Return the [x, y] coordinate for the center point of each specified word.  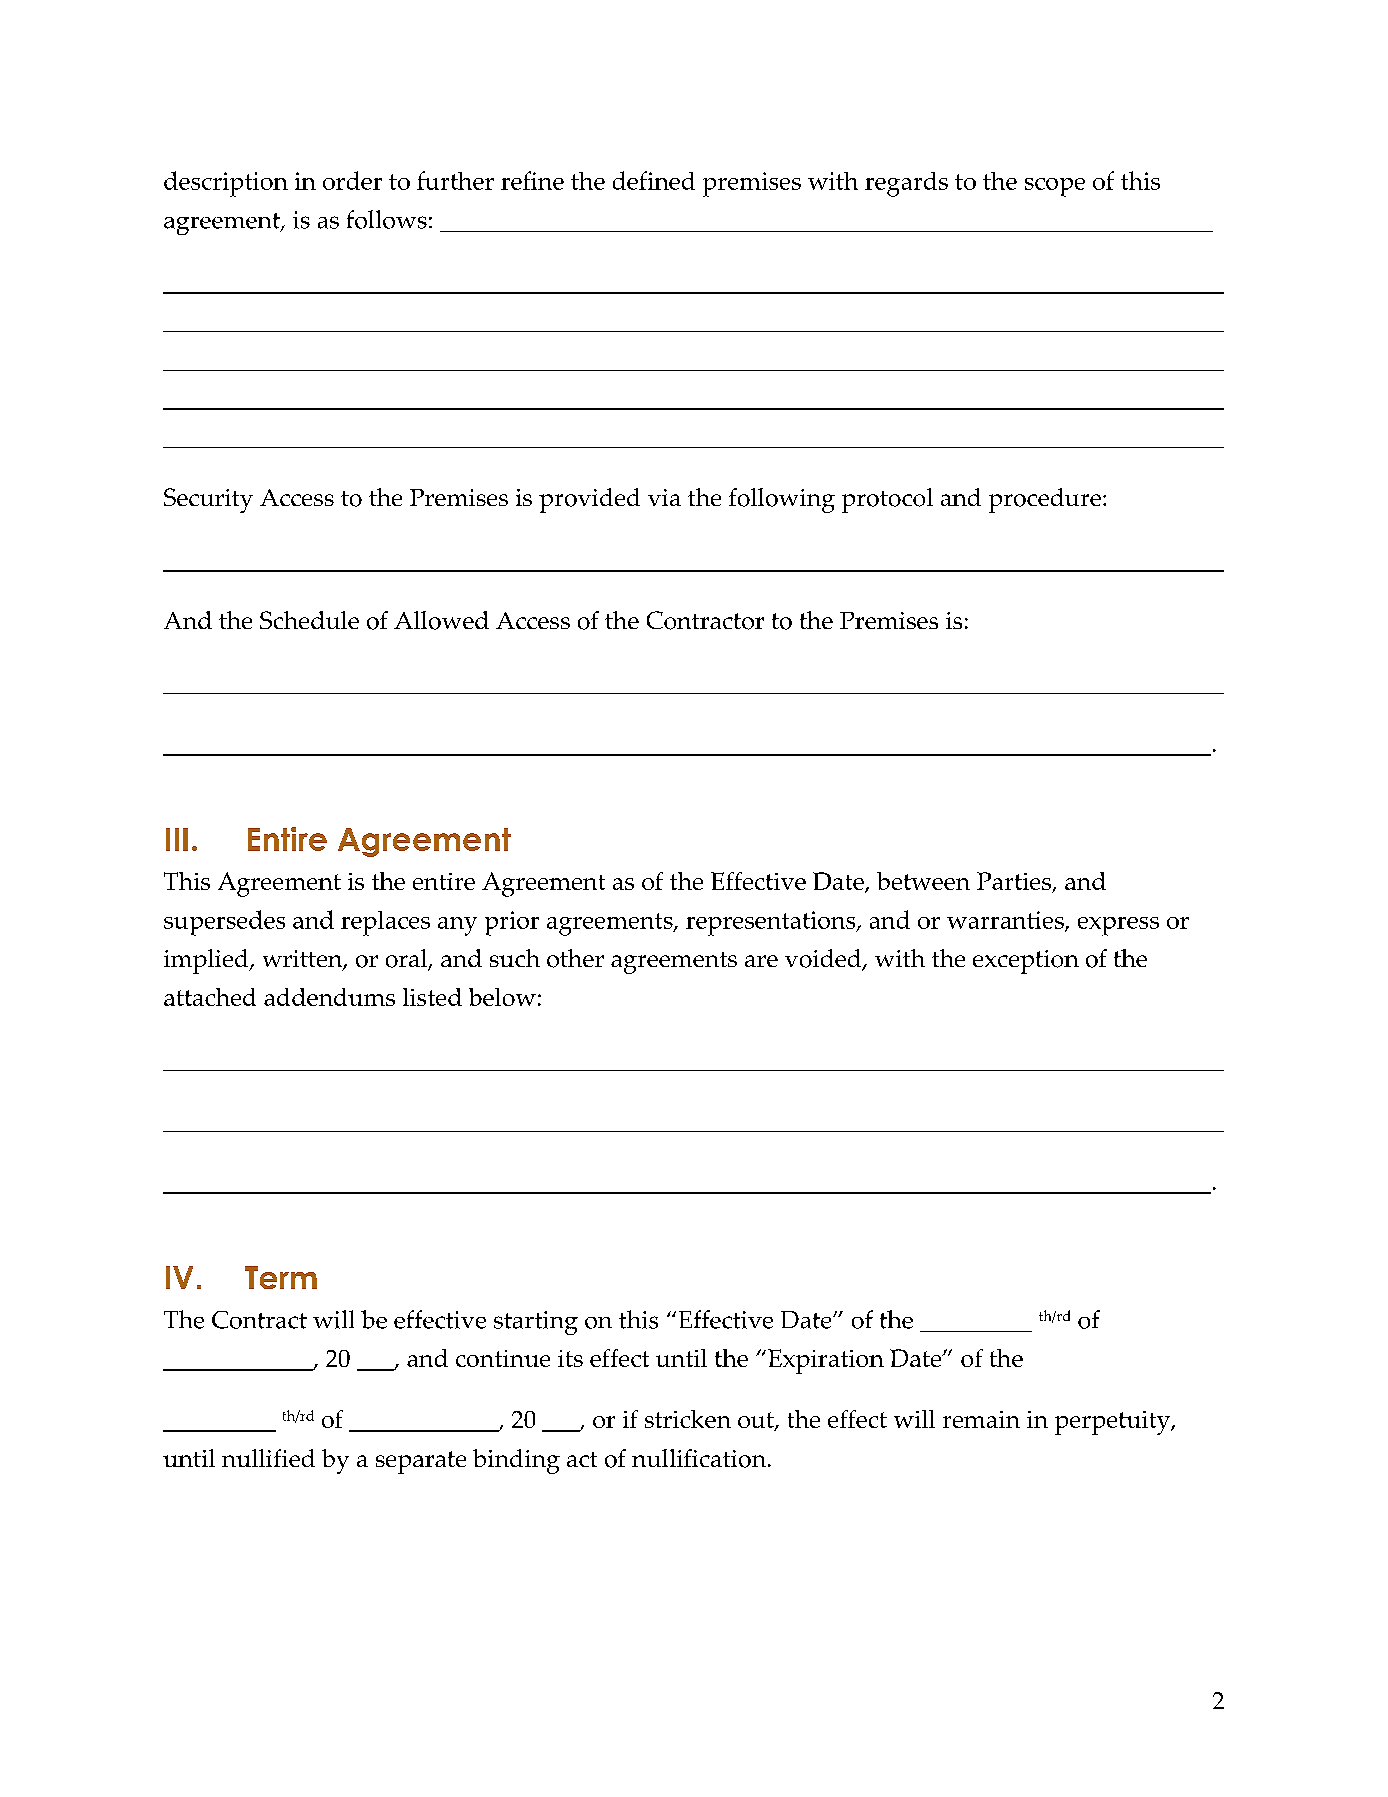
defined [654, 180]
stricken [688, 1419]
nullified [268, 1458]
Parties [1015, 882]
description [226, 184]
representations [772, 923]
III [177, 839]
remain [981, 1419]
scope [1055, 187]
